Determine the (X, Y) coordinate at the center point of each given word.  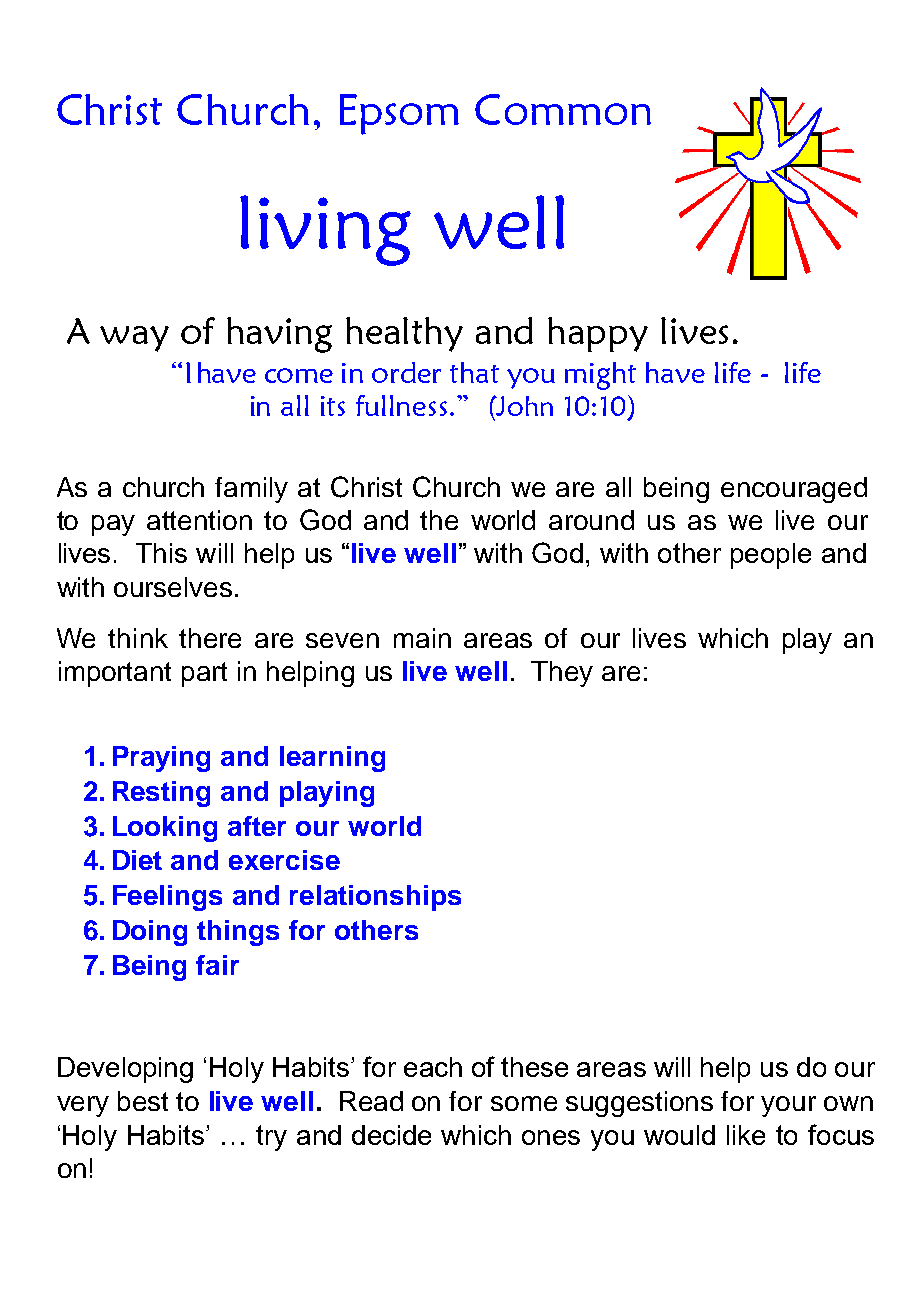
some (524, 1103)
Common (563, 109)
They (562, 674)
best (143, 1101)
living (325, 230)
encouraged (794, 490)
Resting (161, 794)
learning (332, 759)
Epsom (399, 114)
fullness (401, 405)
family (251, 490)
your (788, 1106)
